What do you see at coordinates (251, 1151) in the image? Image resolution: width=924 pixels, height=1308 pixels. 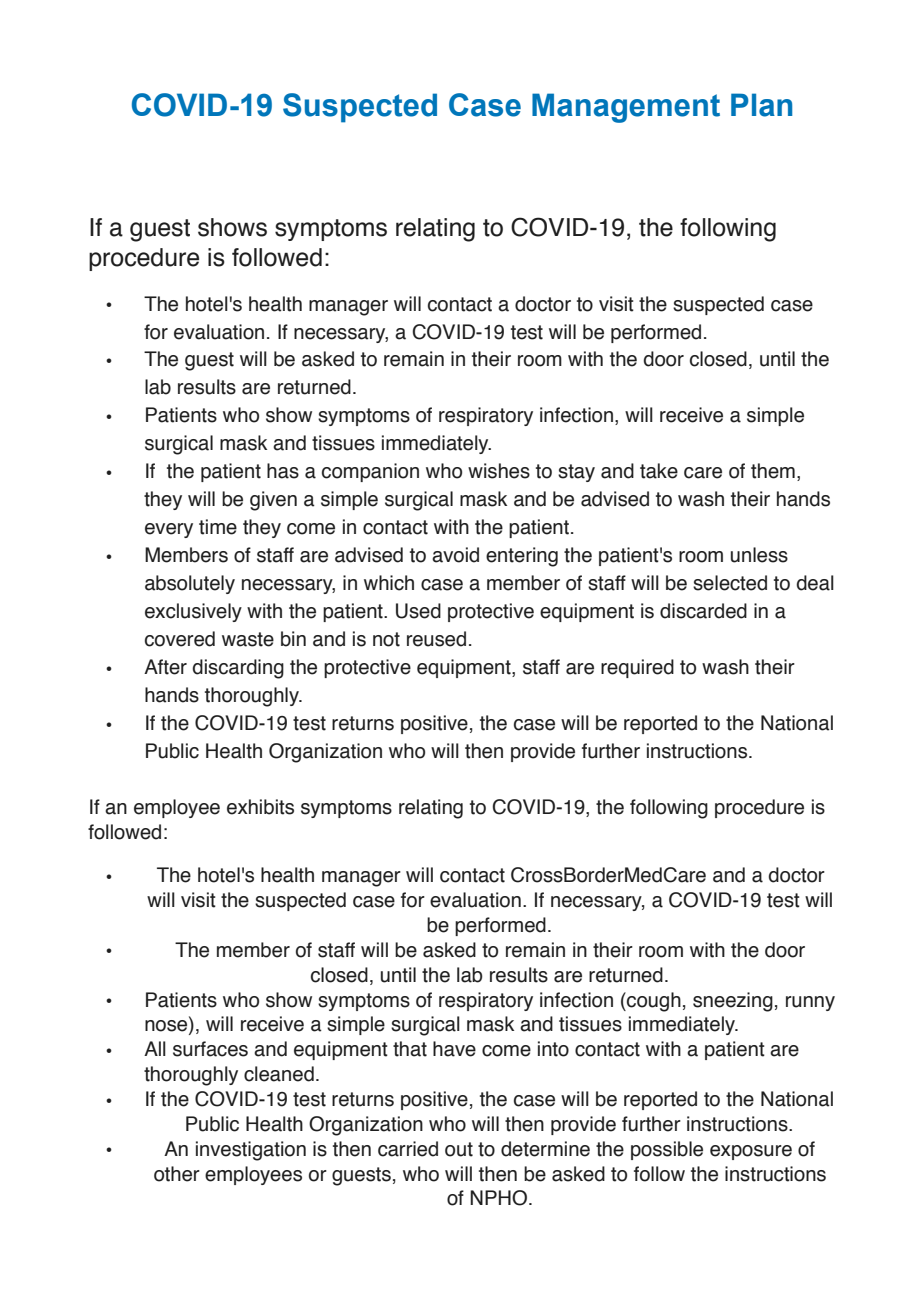 I see `investigation` at bounding box center [251, 1151].
